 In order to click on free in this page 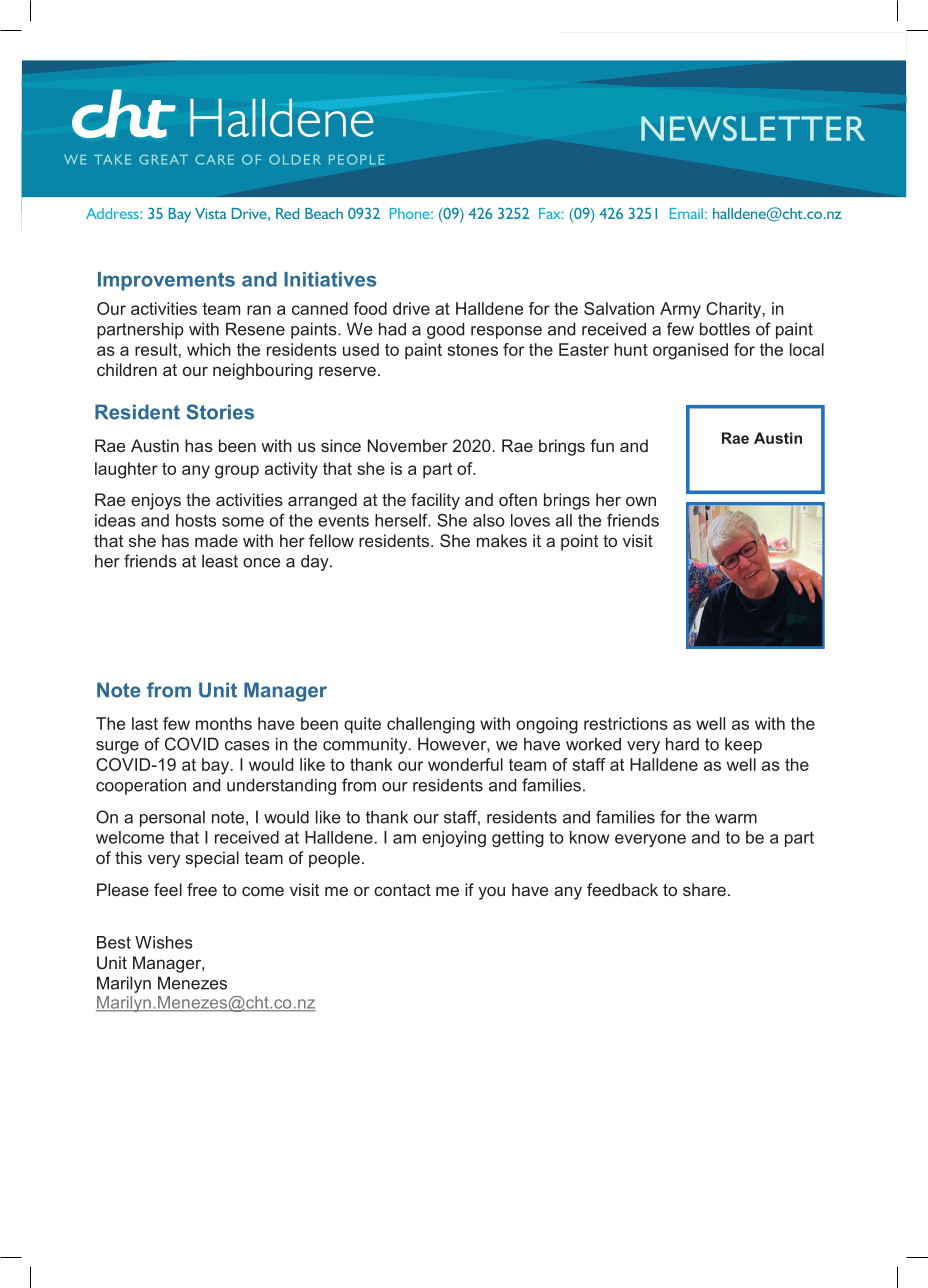, I will do `click(202, 889)`.
